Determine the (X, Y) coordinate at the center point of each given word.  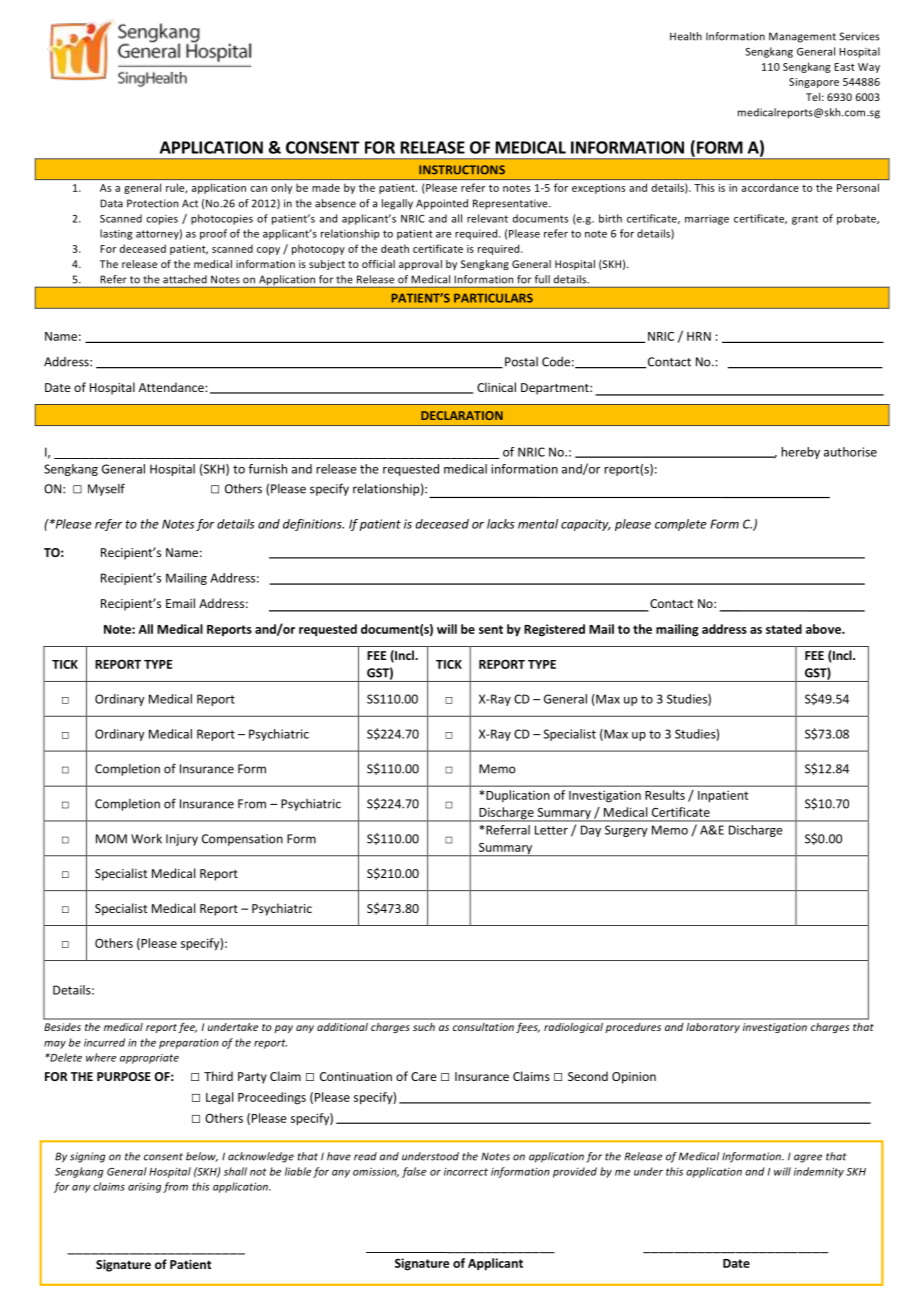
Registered (554, 630)
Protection (152, 203)
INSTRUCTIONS (462, 170)
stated (784, 629)
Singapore (814, 83)
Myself (106, 489)
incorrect (466, 1172)
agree (808, 1158)
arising (144, 1187)
